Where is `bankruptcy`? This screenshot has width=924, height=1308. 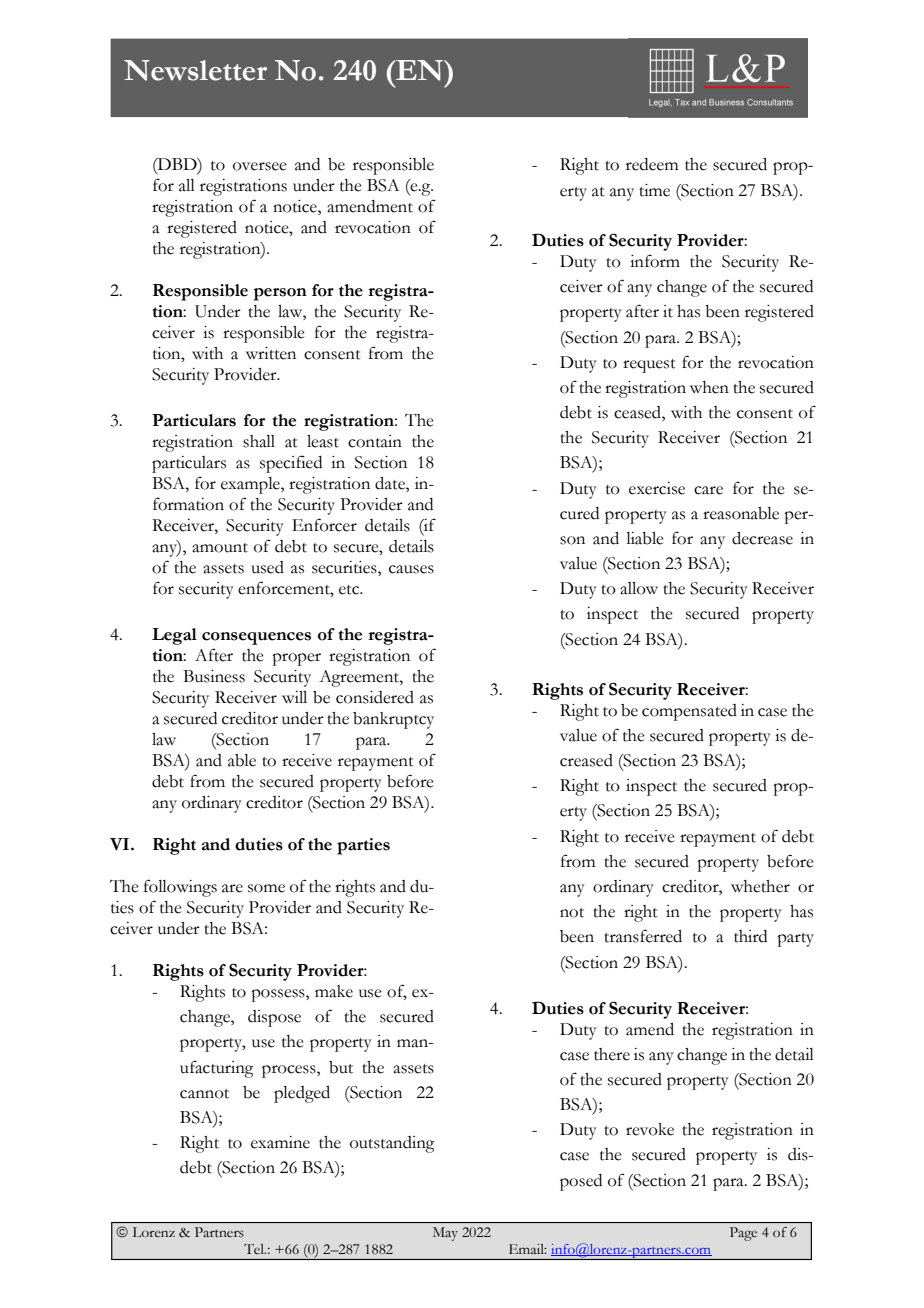 bankruptcy is located at coordinates (393, 720).
